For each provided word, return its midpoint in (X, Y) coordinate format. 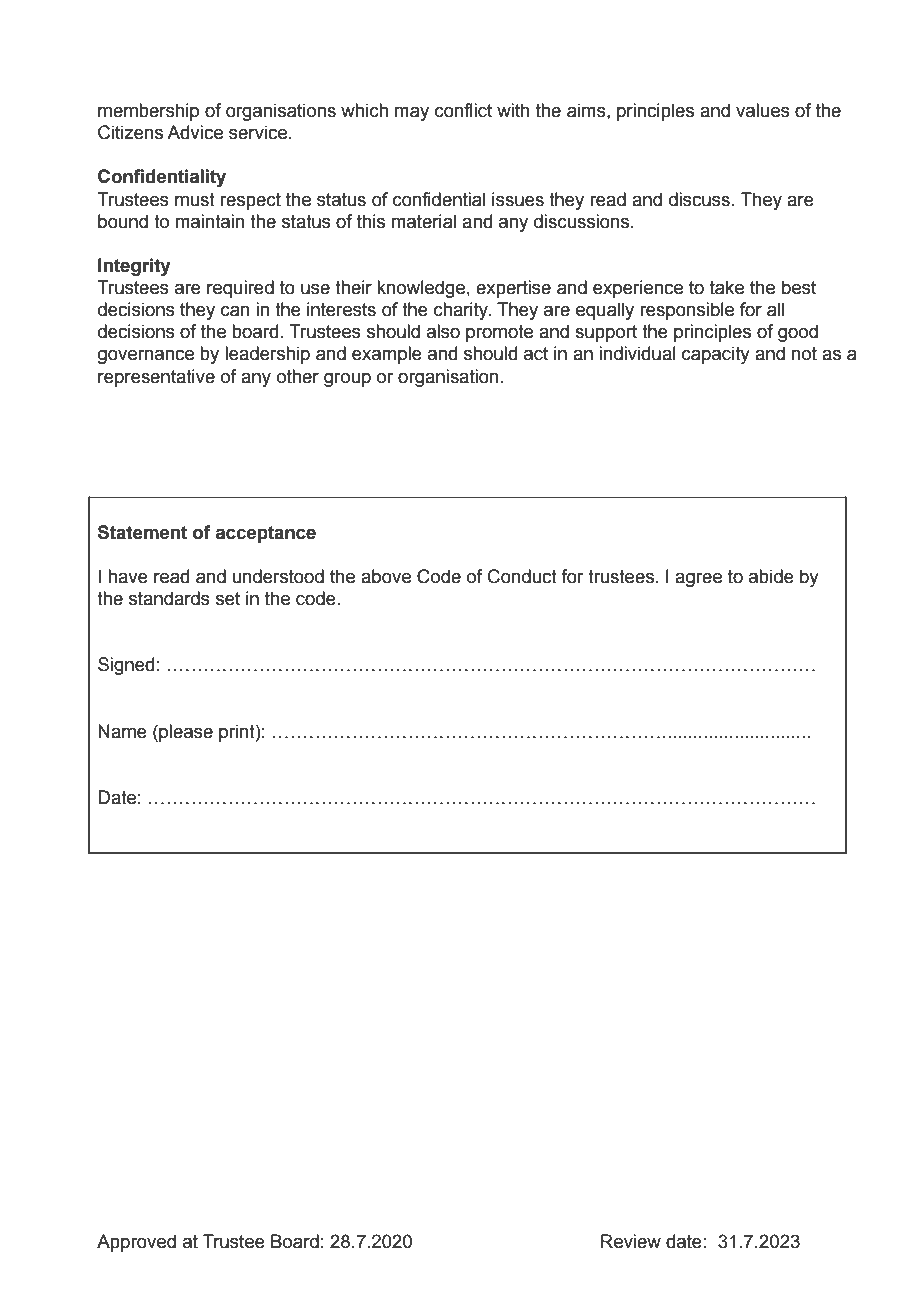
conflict (463, 110)
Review (631, 1241)
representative (156, 378)
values (763, 110)
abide (771, 576)
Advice (195, 132)
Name (122, 731)
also (443, 331)
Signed (126, 666)
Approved (136, 1243)
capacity (716, 355)
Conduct (522, 576)
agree (698, 580)
